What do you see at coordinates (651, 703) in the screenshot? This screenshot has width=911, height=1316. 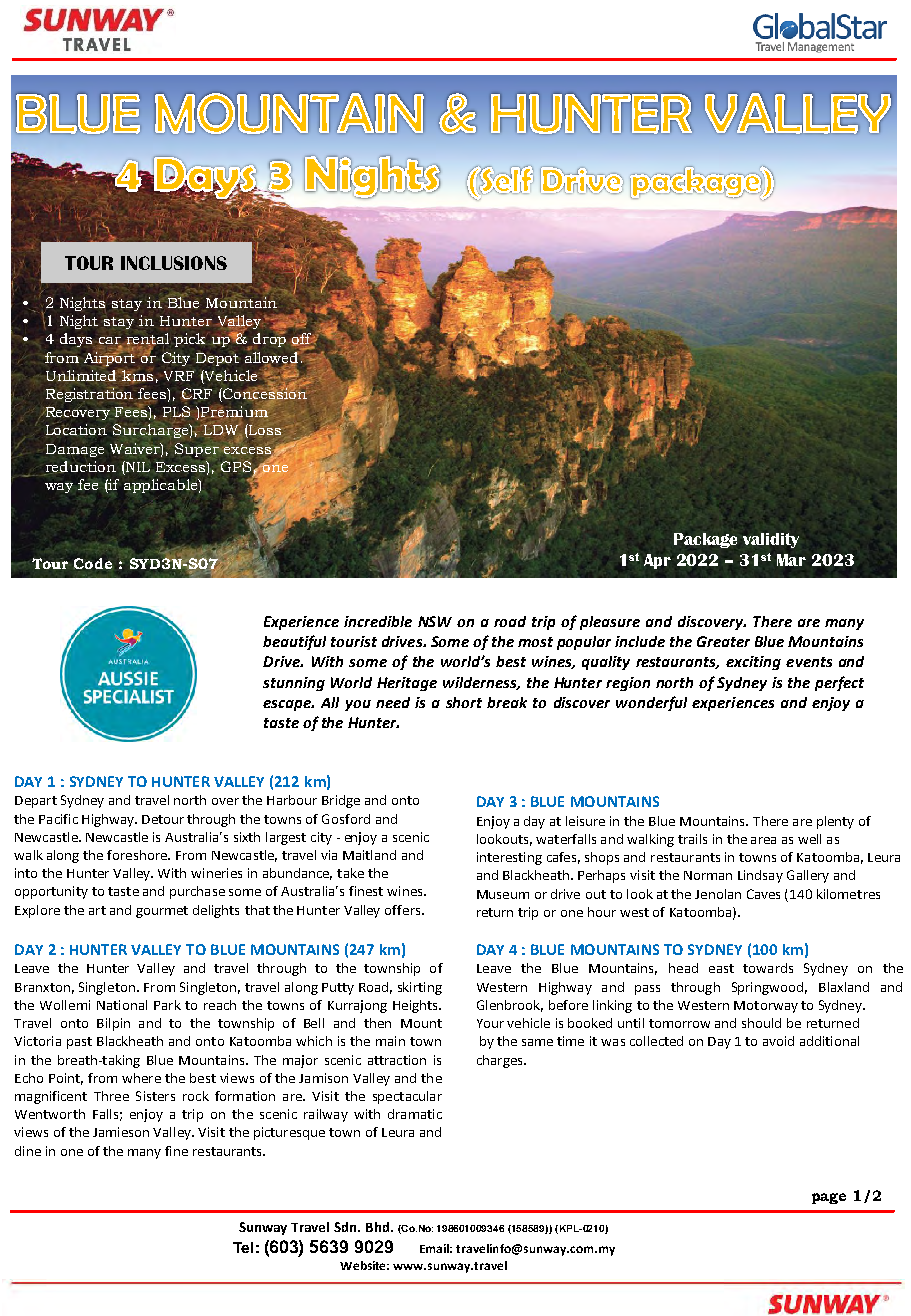 I see `wonderful` at bounding box center [651, 703].
